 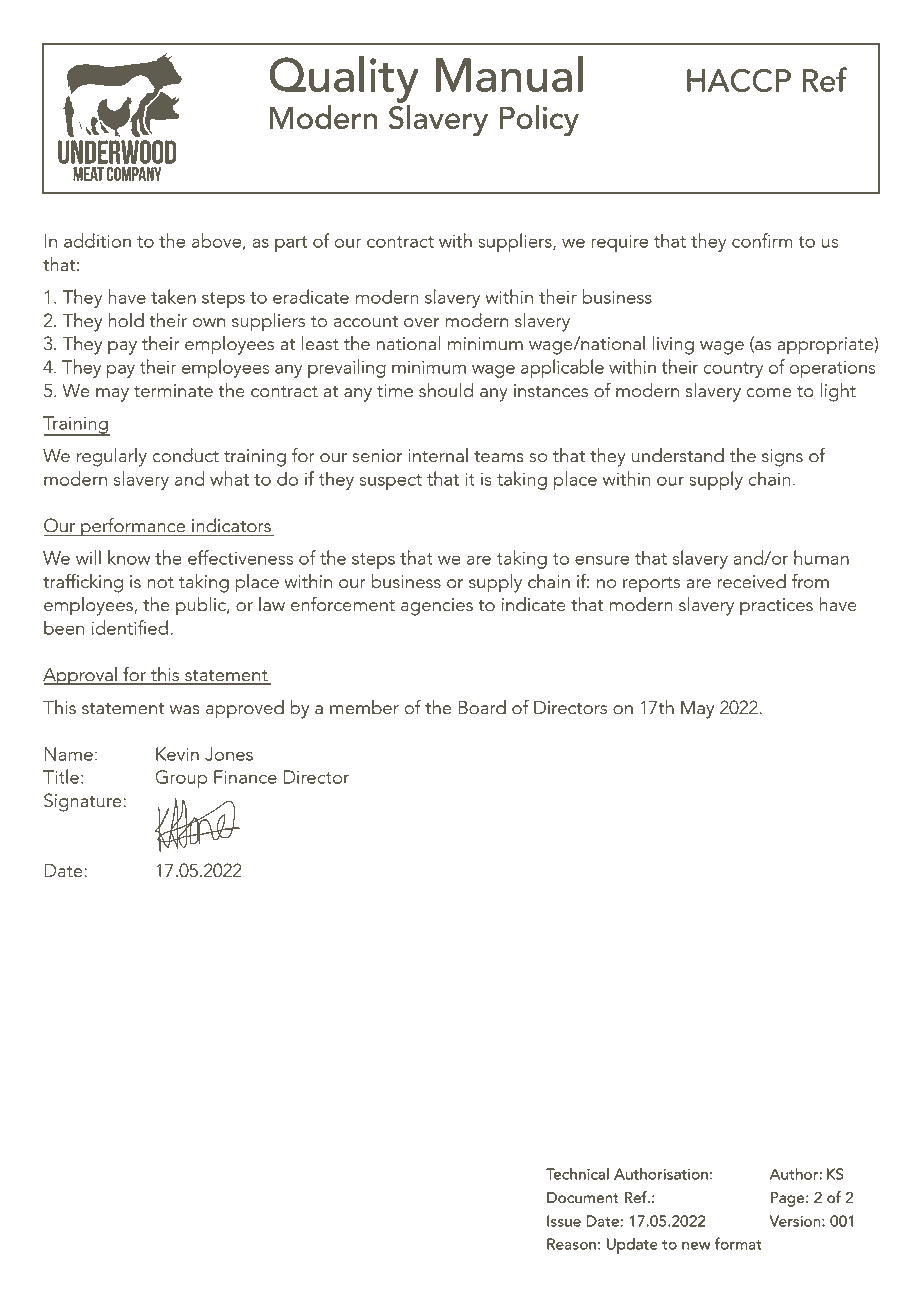 I want to click on identified, so click(x=130, y=627).
